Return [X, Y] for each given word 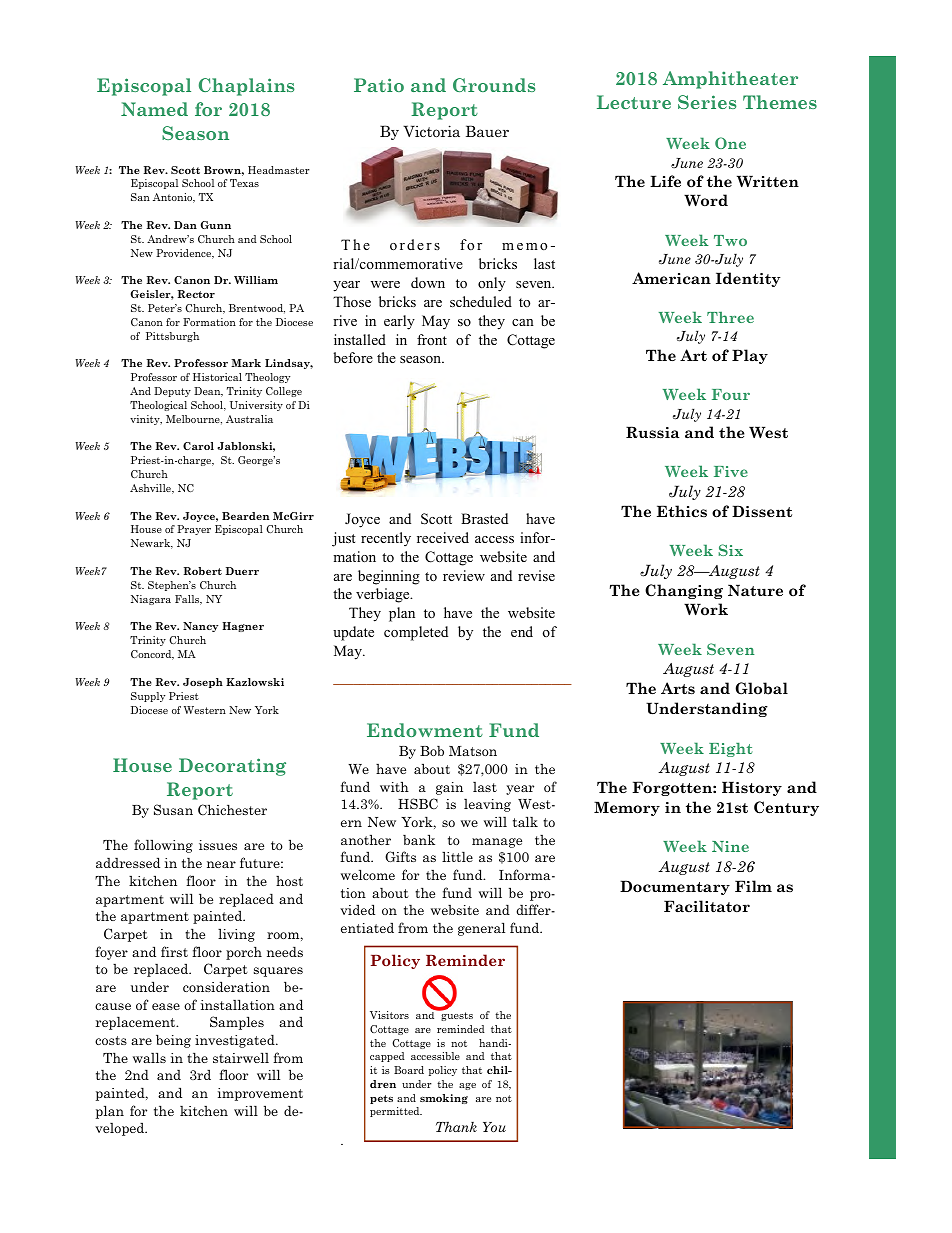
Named [154, 109]
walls [149, 1057]
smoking [444, 1099]
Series [707, 102]
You [494, 1127]
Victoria [431, 131]
